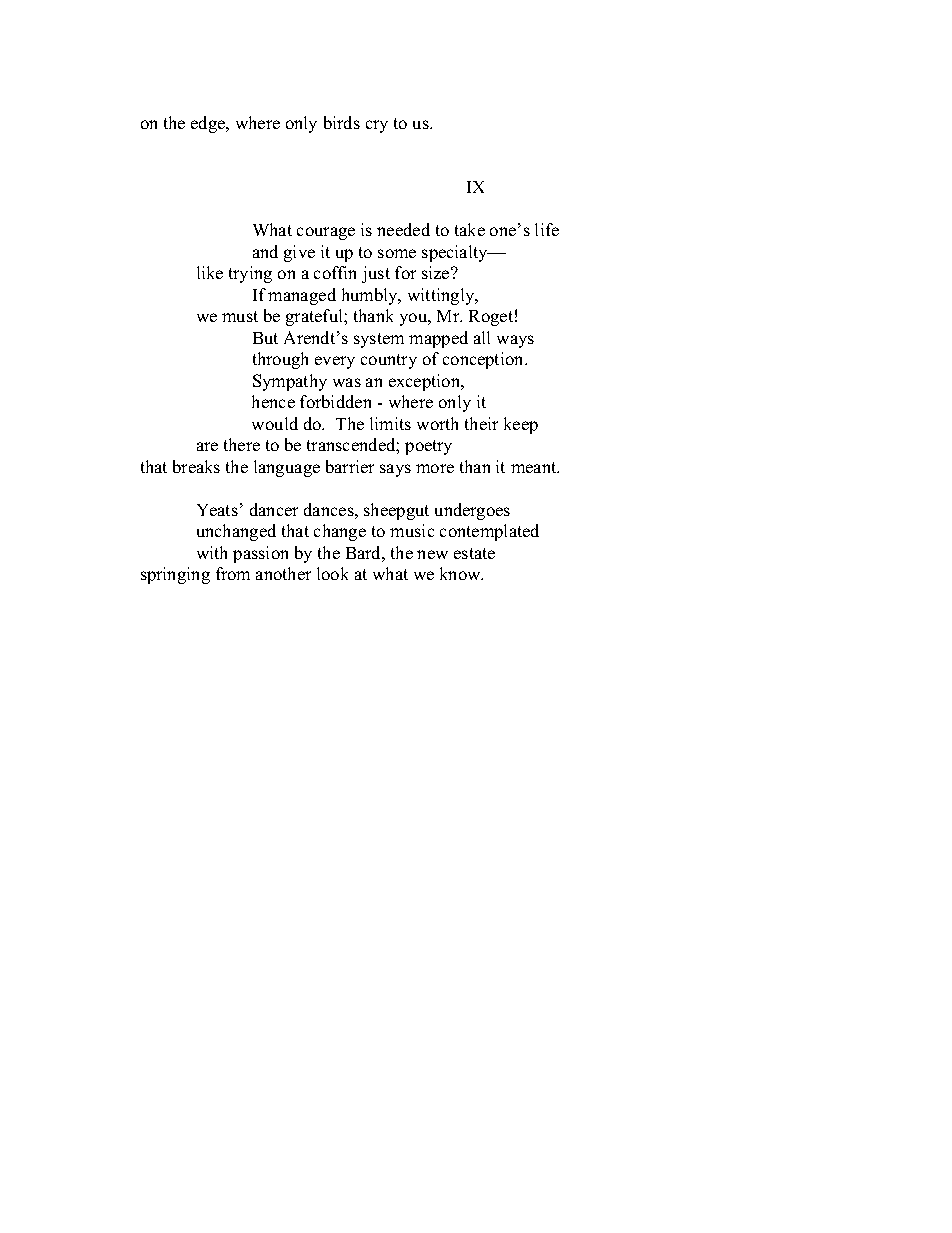 This screenshot has width=952, height=1233. Describe the element at coordinates (470, 229) in the screenshot. I see `take` at that location.
